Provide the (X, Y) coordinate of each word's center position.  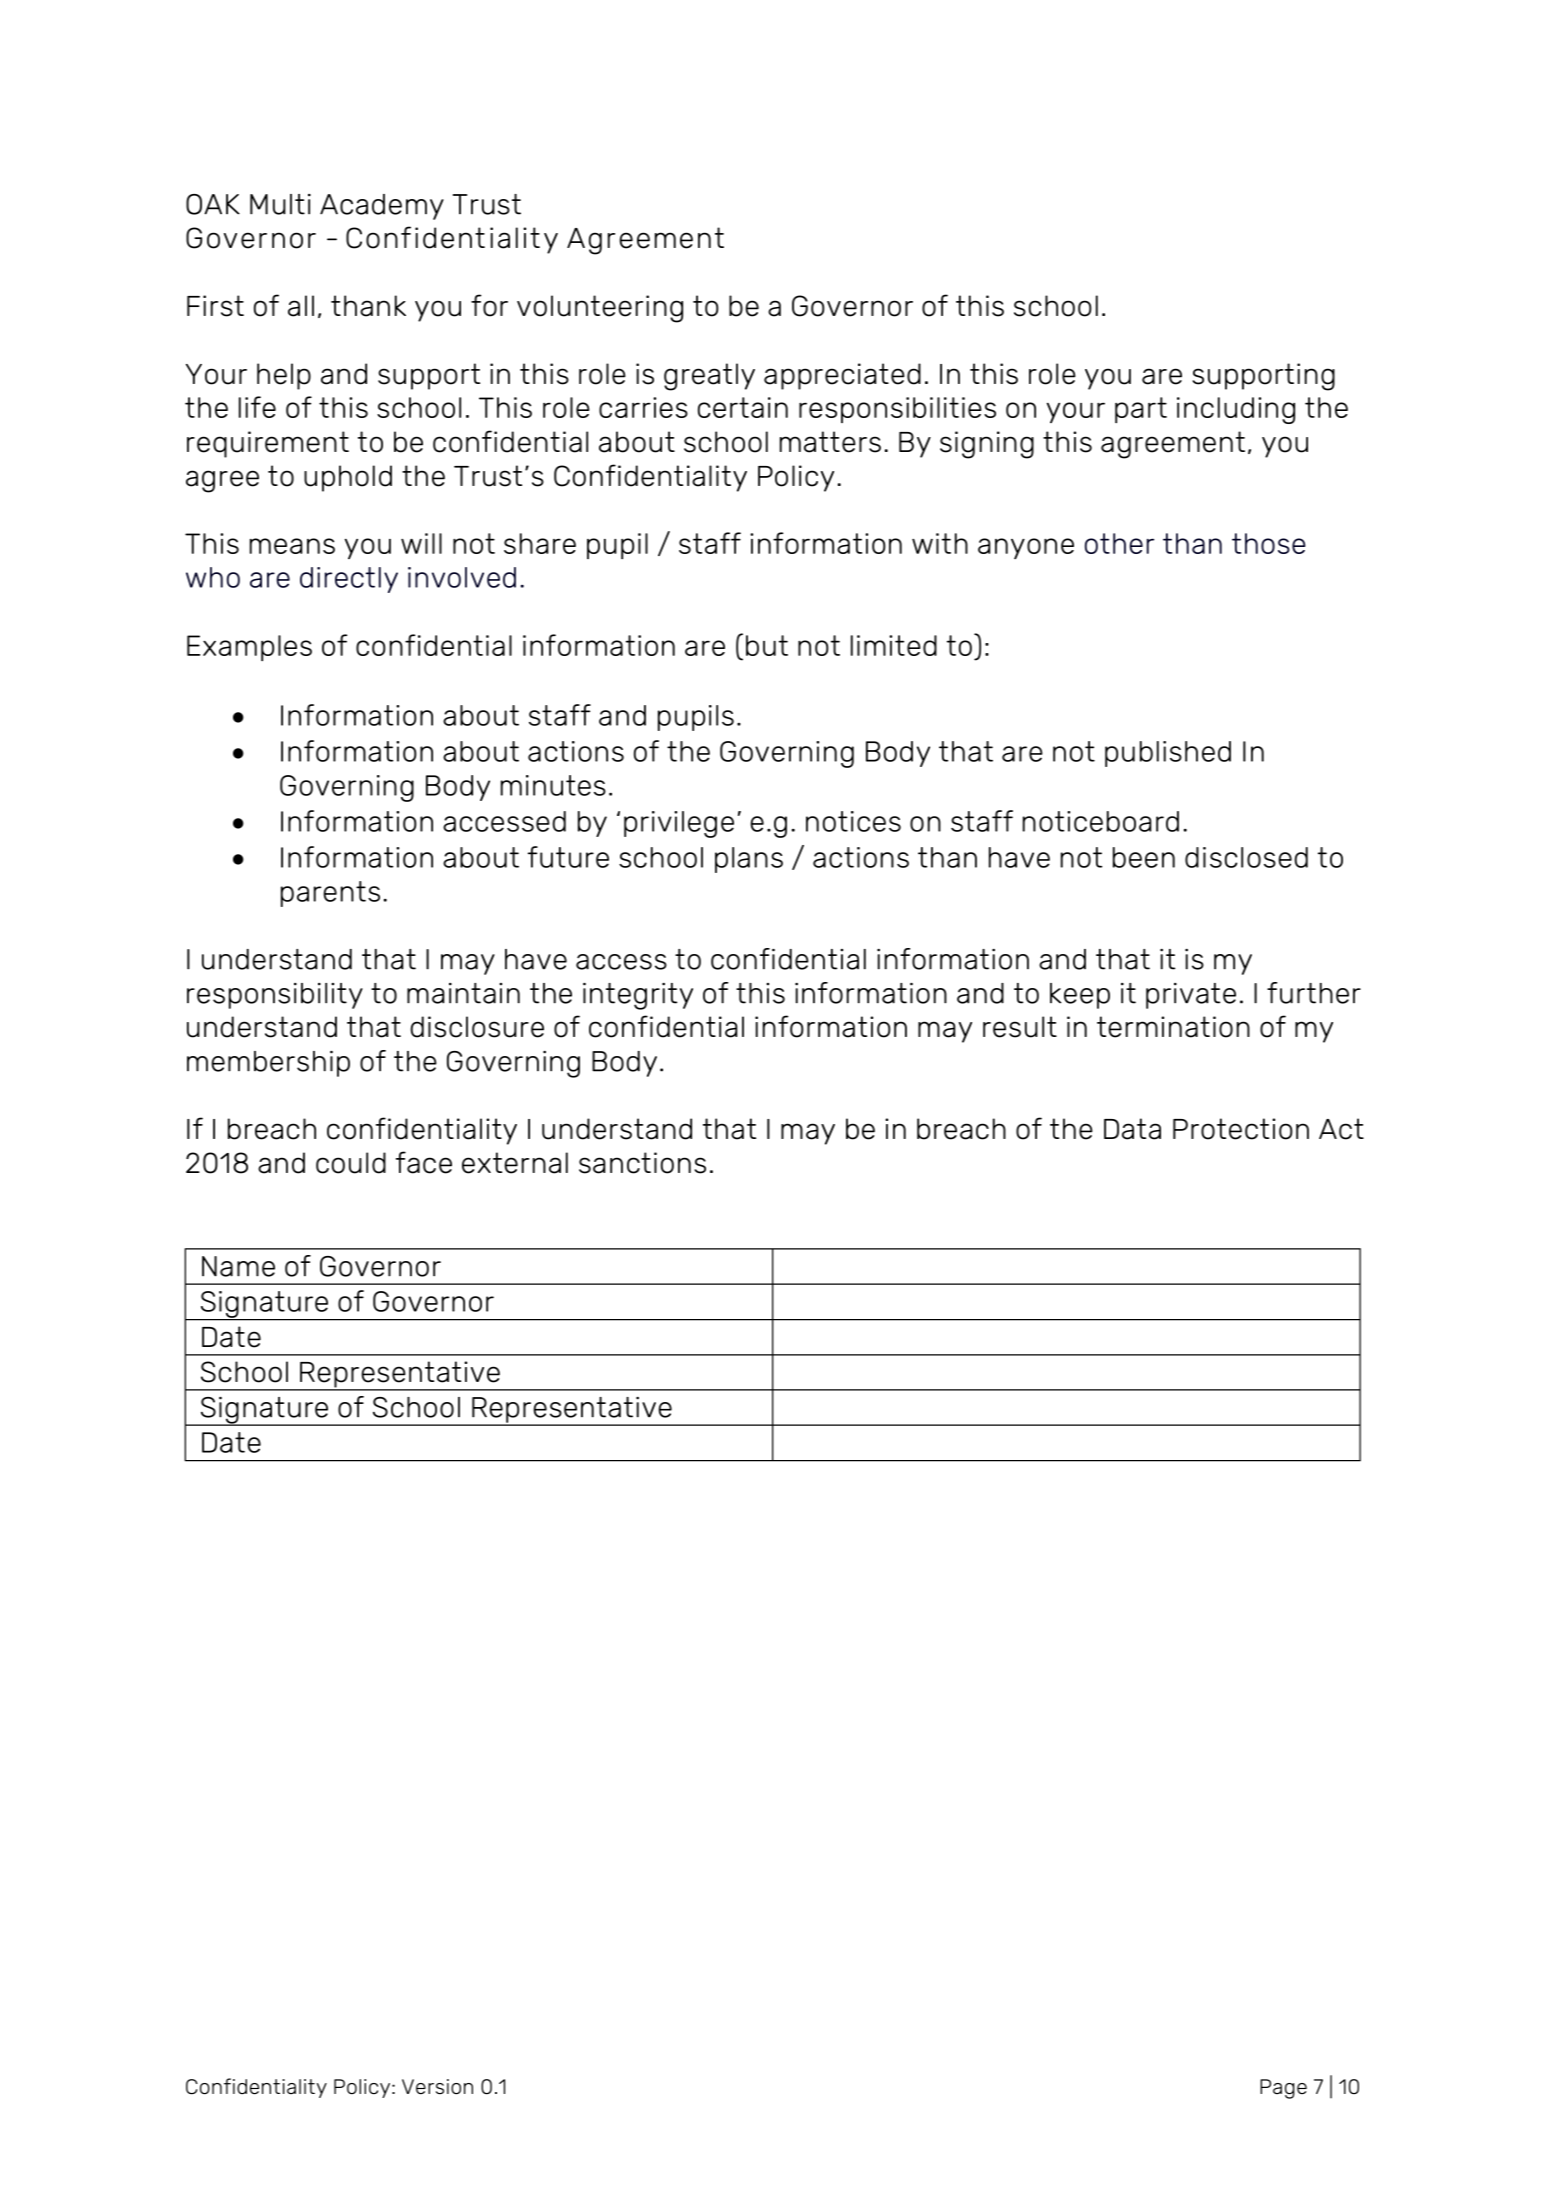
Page (1283, 2089)
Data (1132, 1129)
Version (437, 2087)
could (351, 1163)
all (301, 306)
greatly (709, 377)
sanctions (642, 1163)
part (1141, 410)
